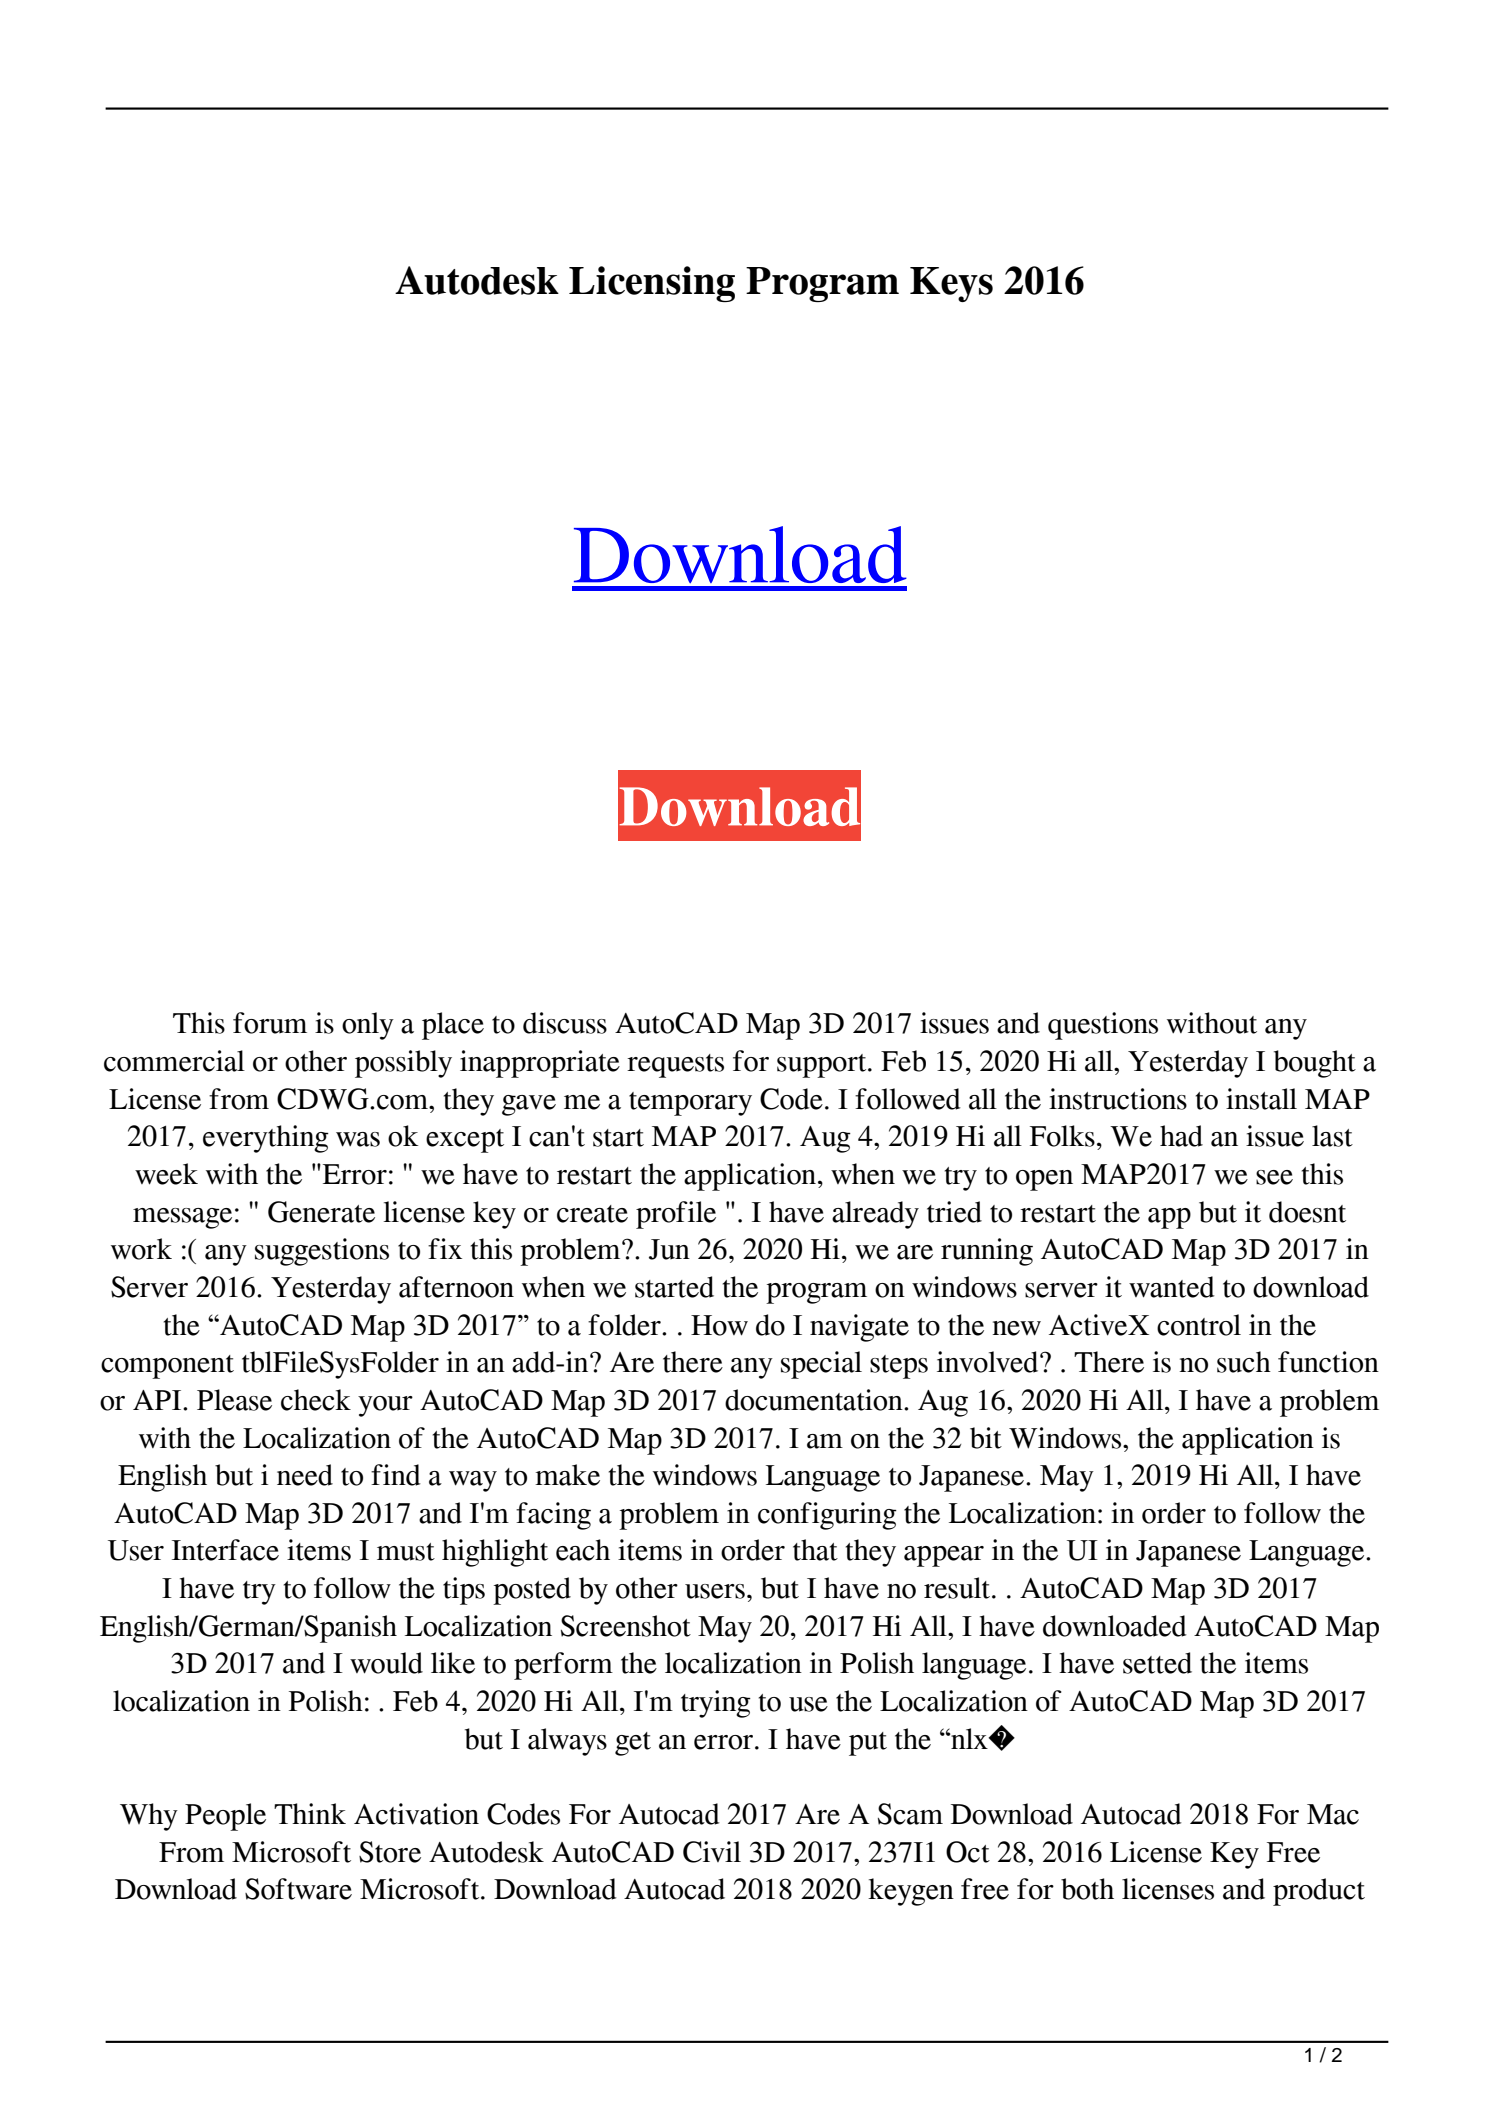 The image size is (1494, 2113). What do you see at coordinates (951, 284) in the image?
I see `Keys` at bounding box center [951, 284].
